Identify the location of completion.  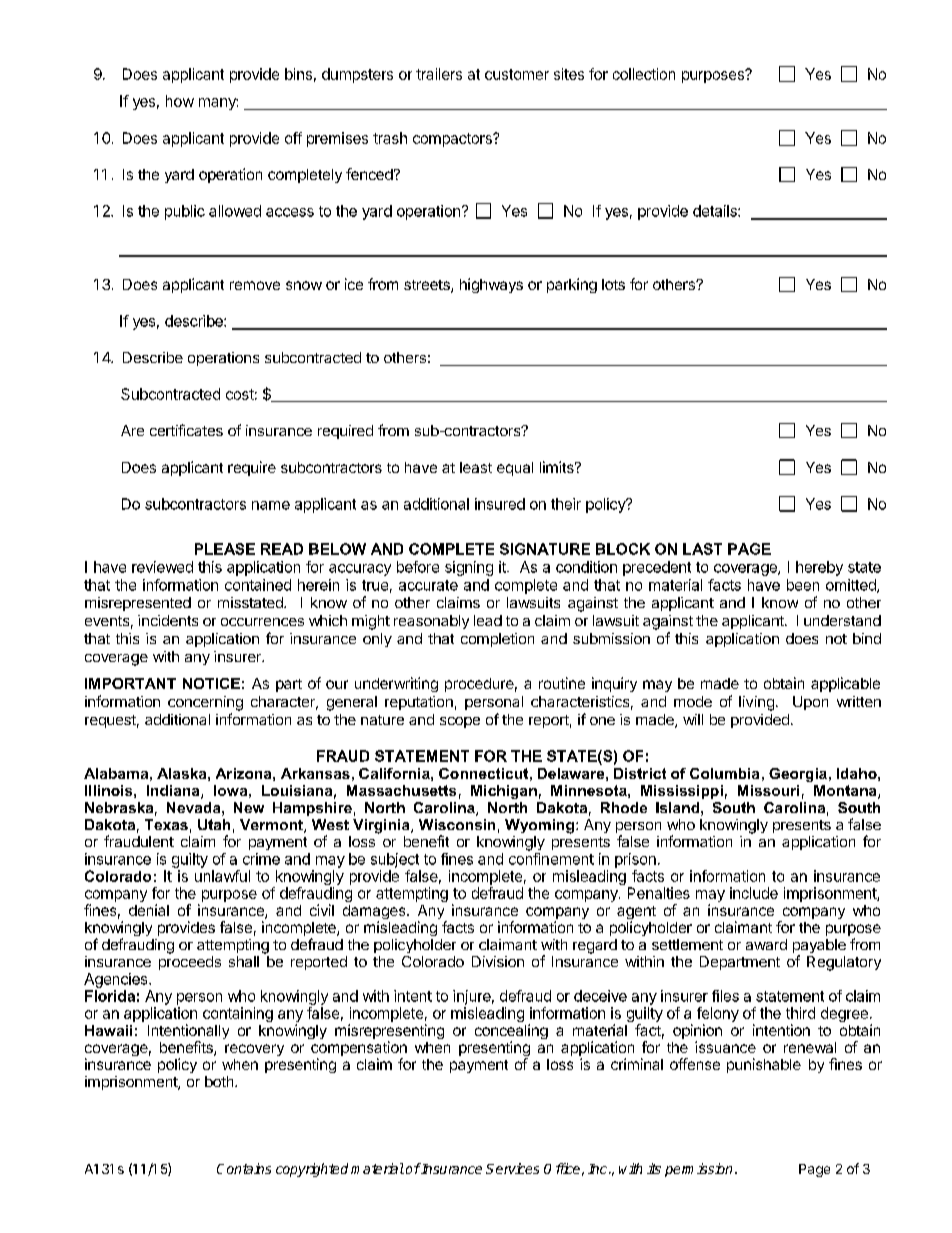
(497, 640).
